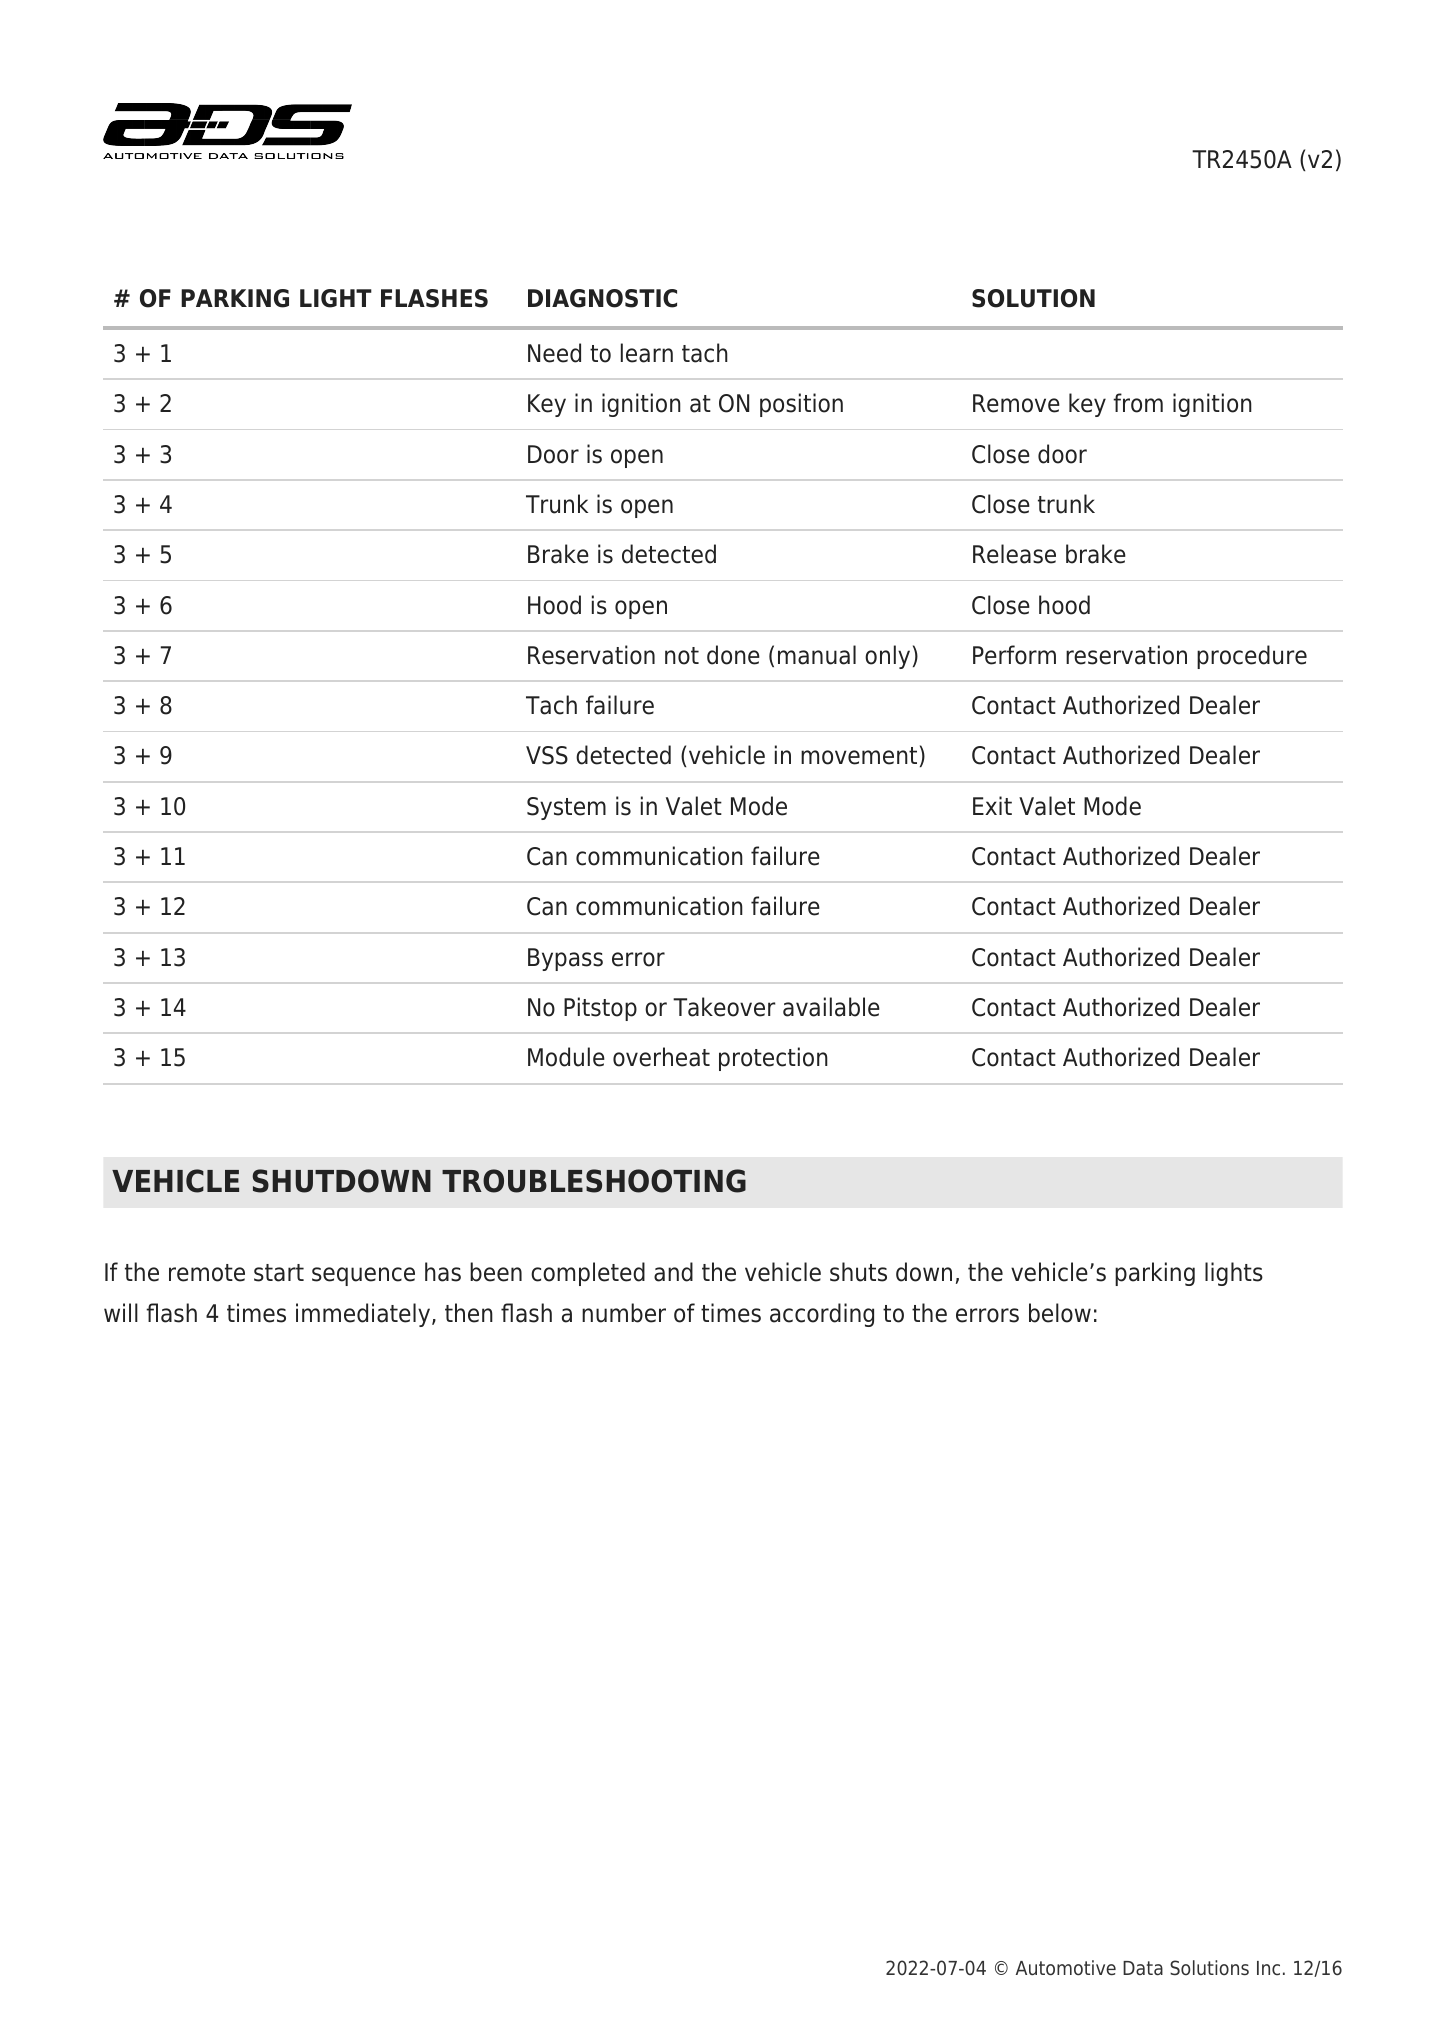  What do you see at coordinates (724, 1007) in the screenshot?
I see `Takeover` at bounding box center [724, 1007].
